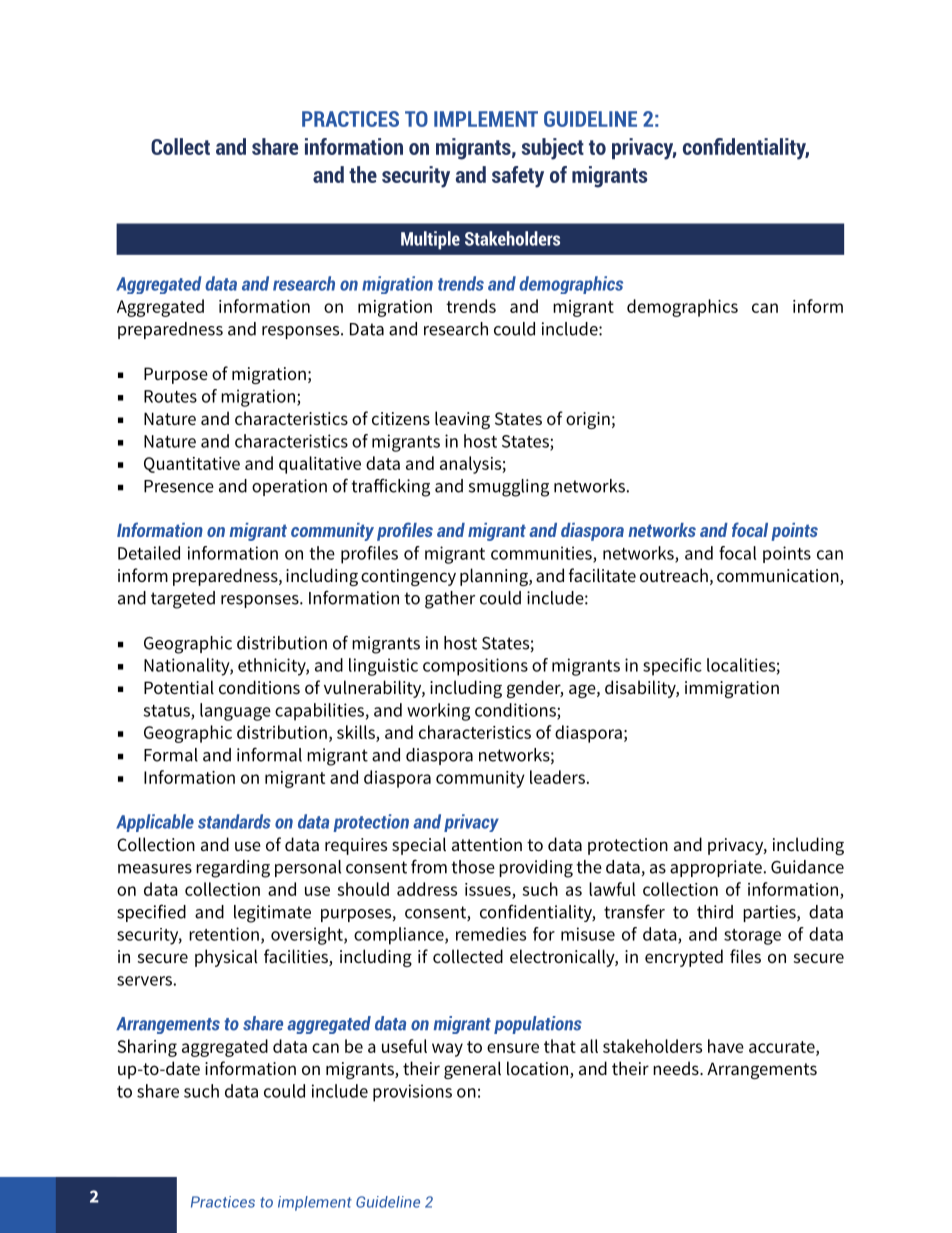 The width and height of the screenshot is (952, 1233). Describe the element at coordinates (726, 1046) in the screenshot. I see `have` at that location.
